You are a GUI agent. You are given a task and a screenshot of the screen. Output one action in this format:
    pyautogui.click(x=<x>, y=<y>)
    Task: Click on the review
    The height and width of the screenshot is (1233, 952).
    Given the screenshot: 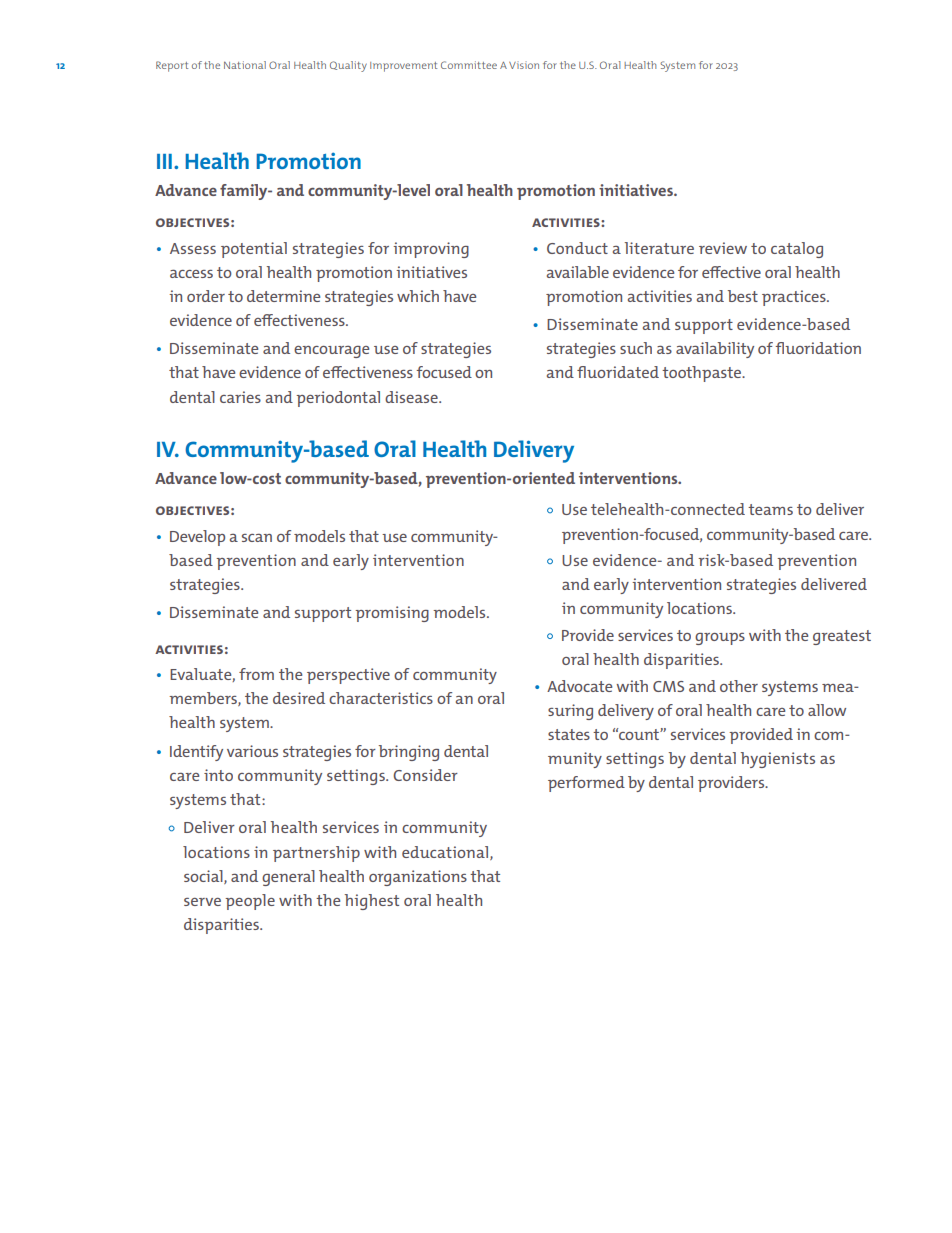 What is the action you would take?
    pyautogui.click(x=723, y=248)
